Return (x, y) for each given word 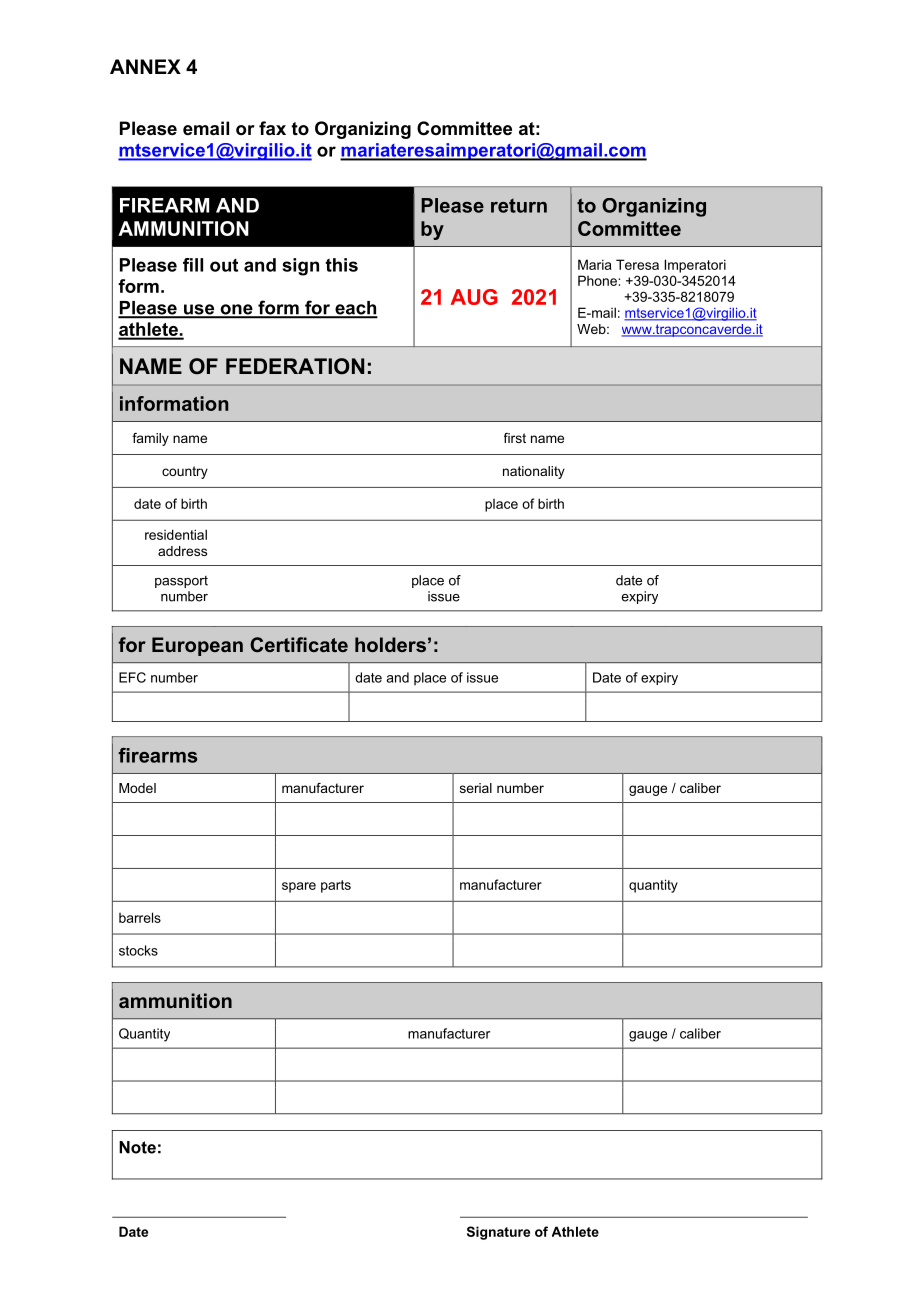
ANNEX (145, 66)
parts (336, 886)
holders (390, 644)
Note (137, 1147)
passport (181, 582)
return (519, 206)
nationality (534, 472)
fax (272, 128)
